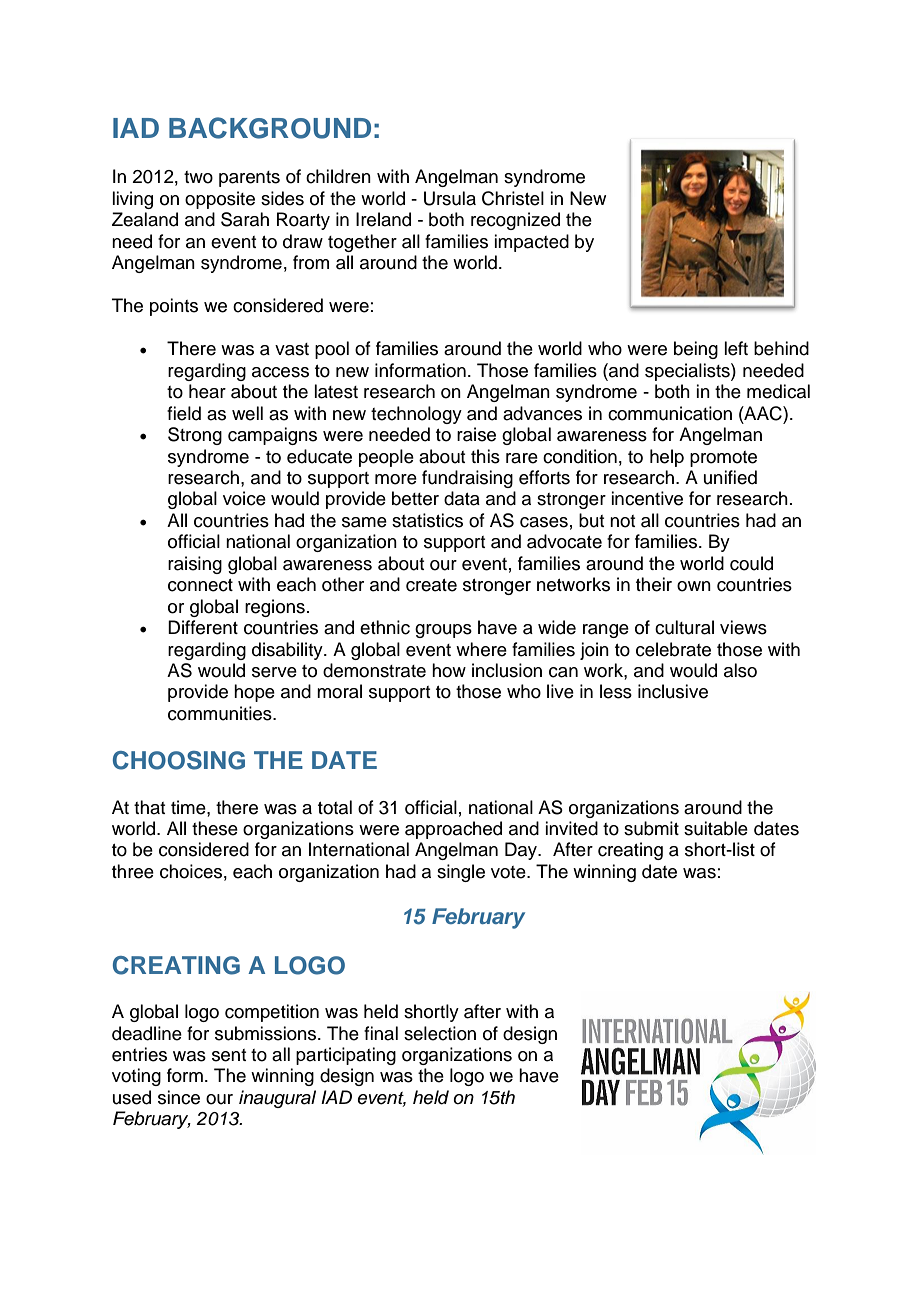  I want to click on parents, so click(249, 179).
